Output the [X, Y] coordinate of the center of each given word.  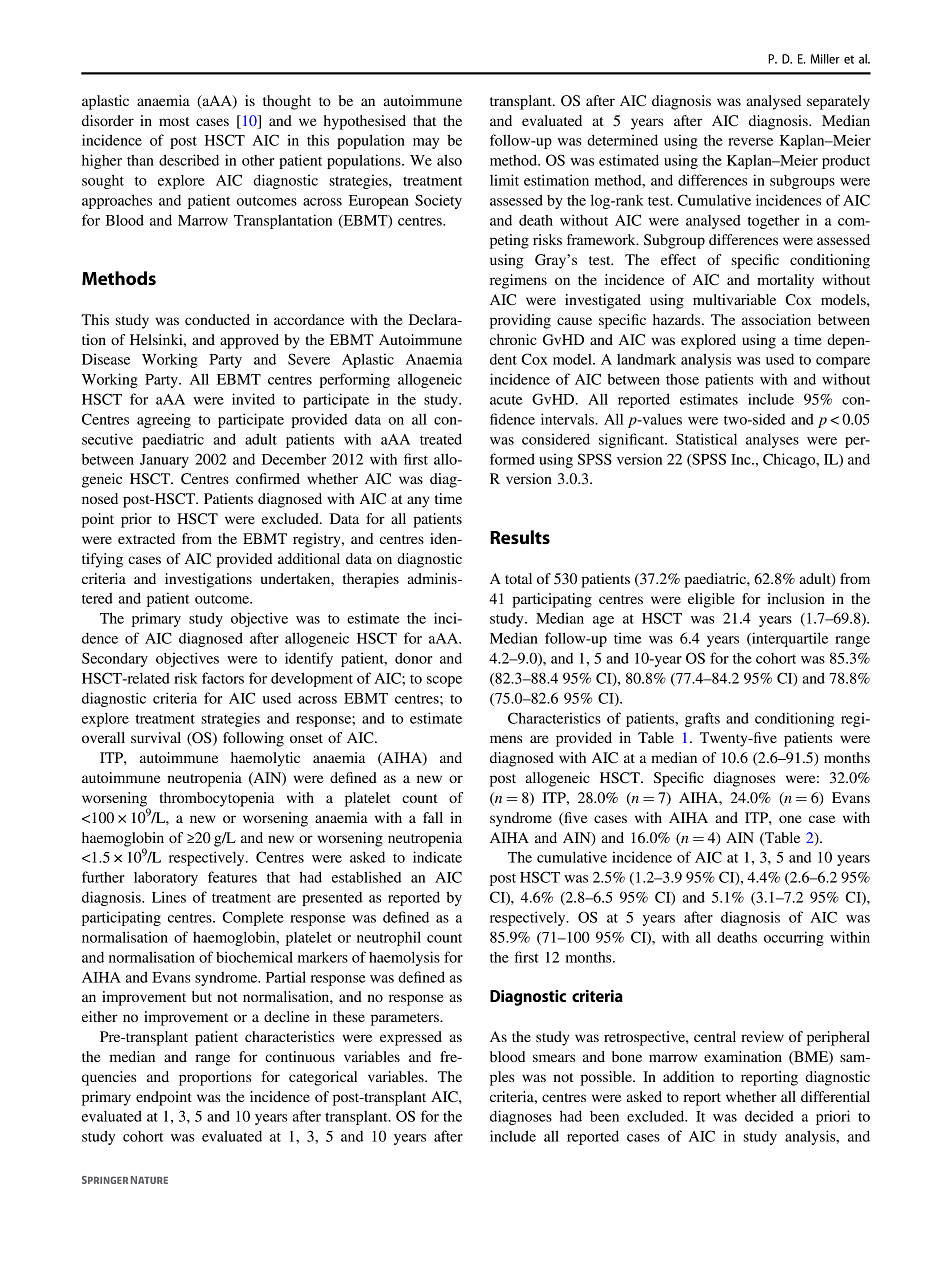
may [426, 143]
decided [769, 1116]
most [174, 121]
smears [554, 1058]
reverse [750, 142]
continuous [300, 1056]
